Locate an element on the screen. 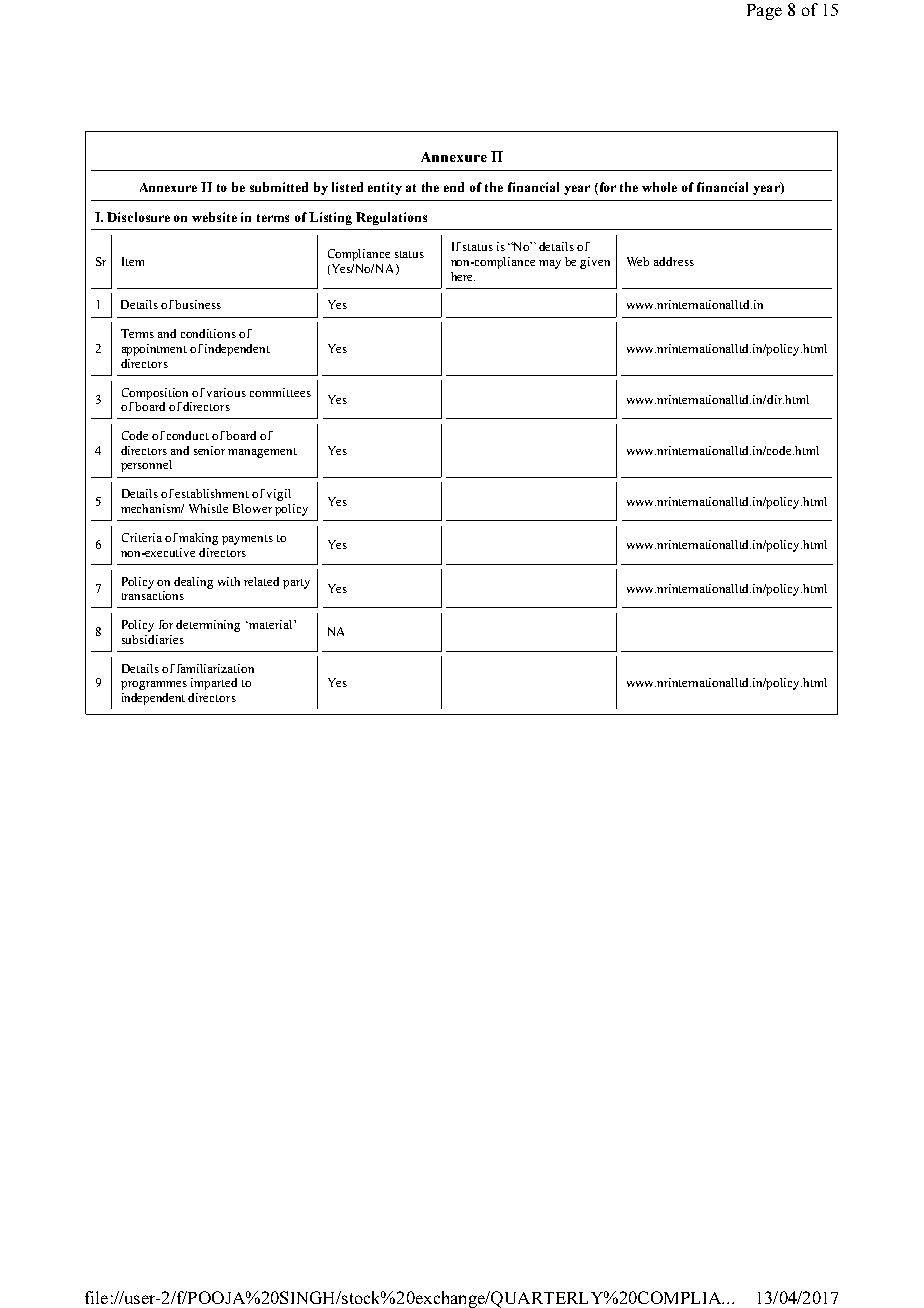  familiarization is located at coordinates (215, 668).
